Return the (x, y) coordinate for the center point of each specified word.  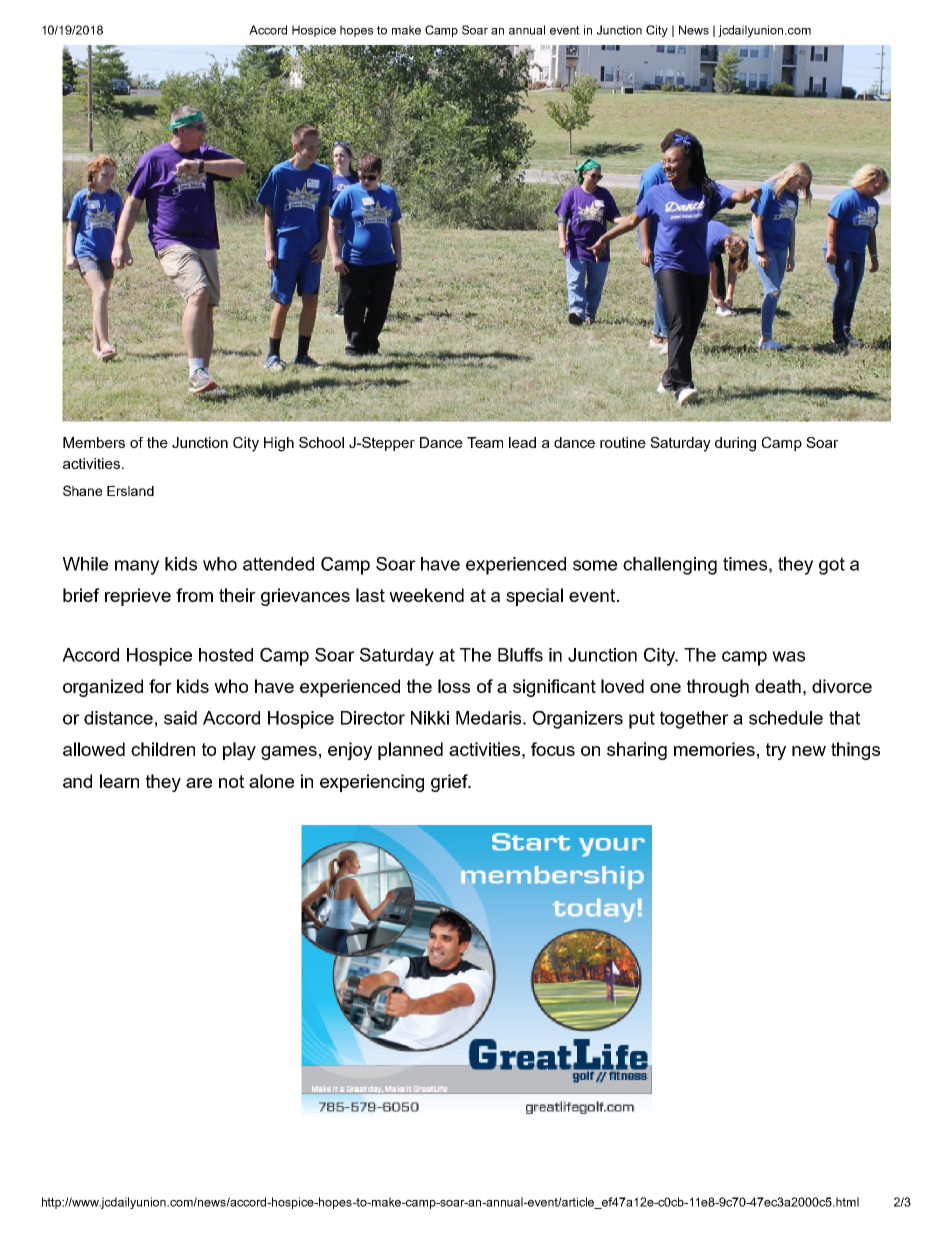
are (199, 783)
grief (450, 783)
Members (94, 442)
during (735, 444)
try (776, 751)
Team (485, 442)
